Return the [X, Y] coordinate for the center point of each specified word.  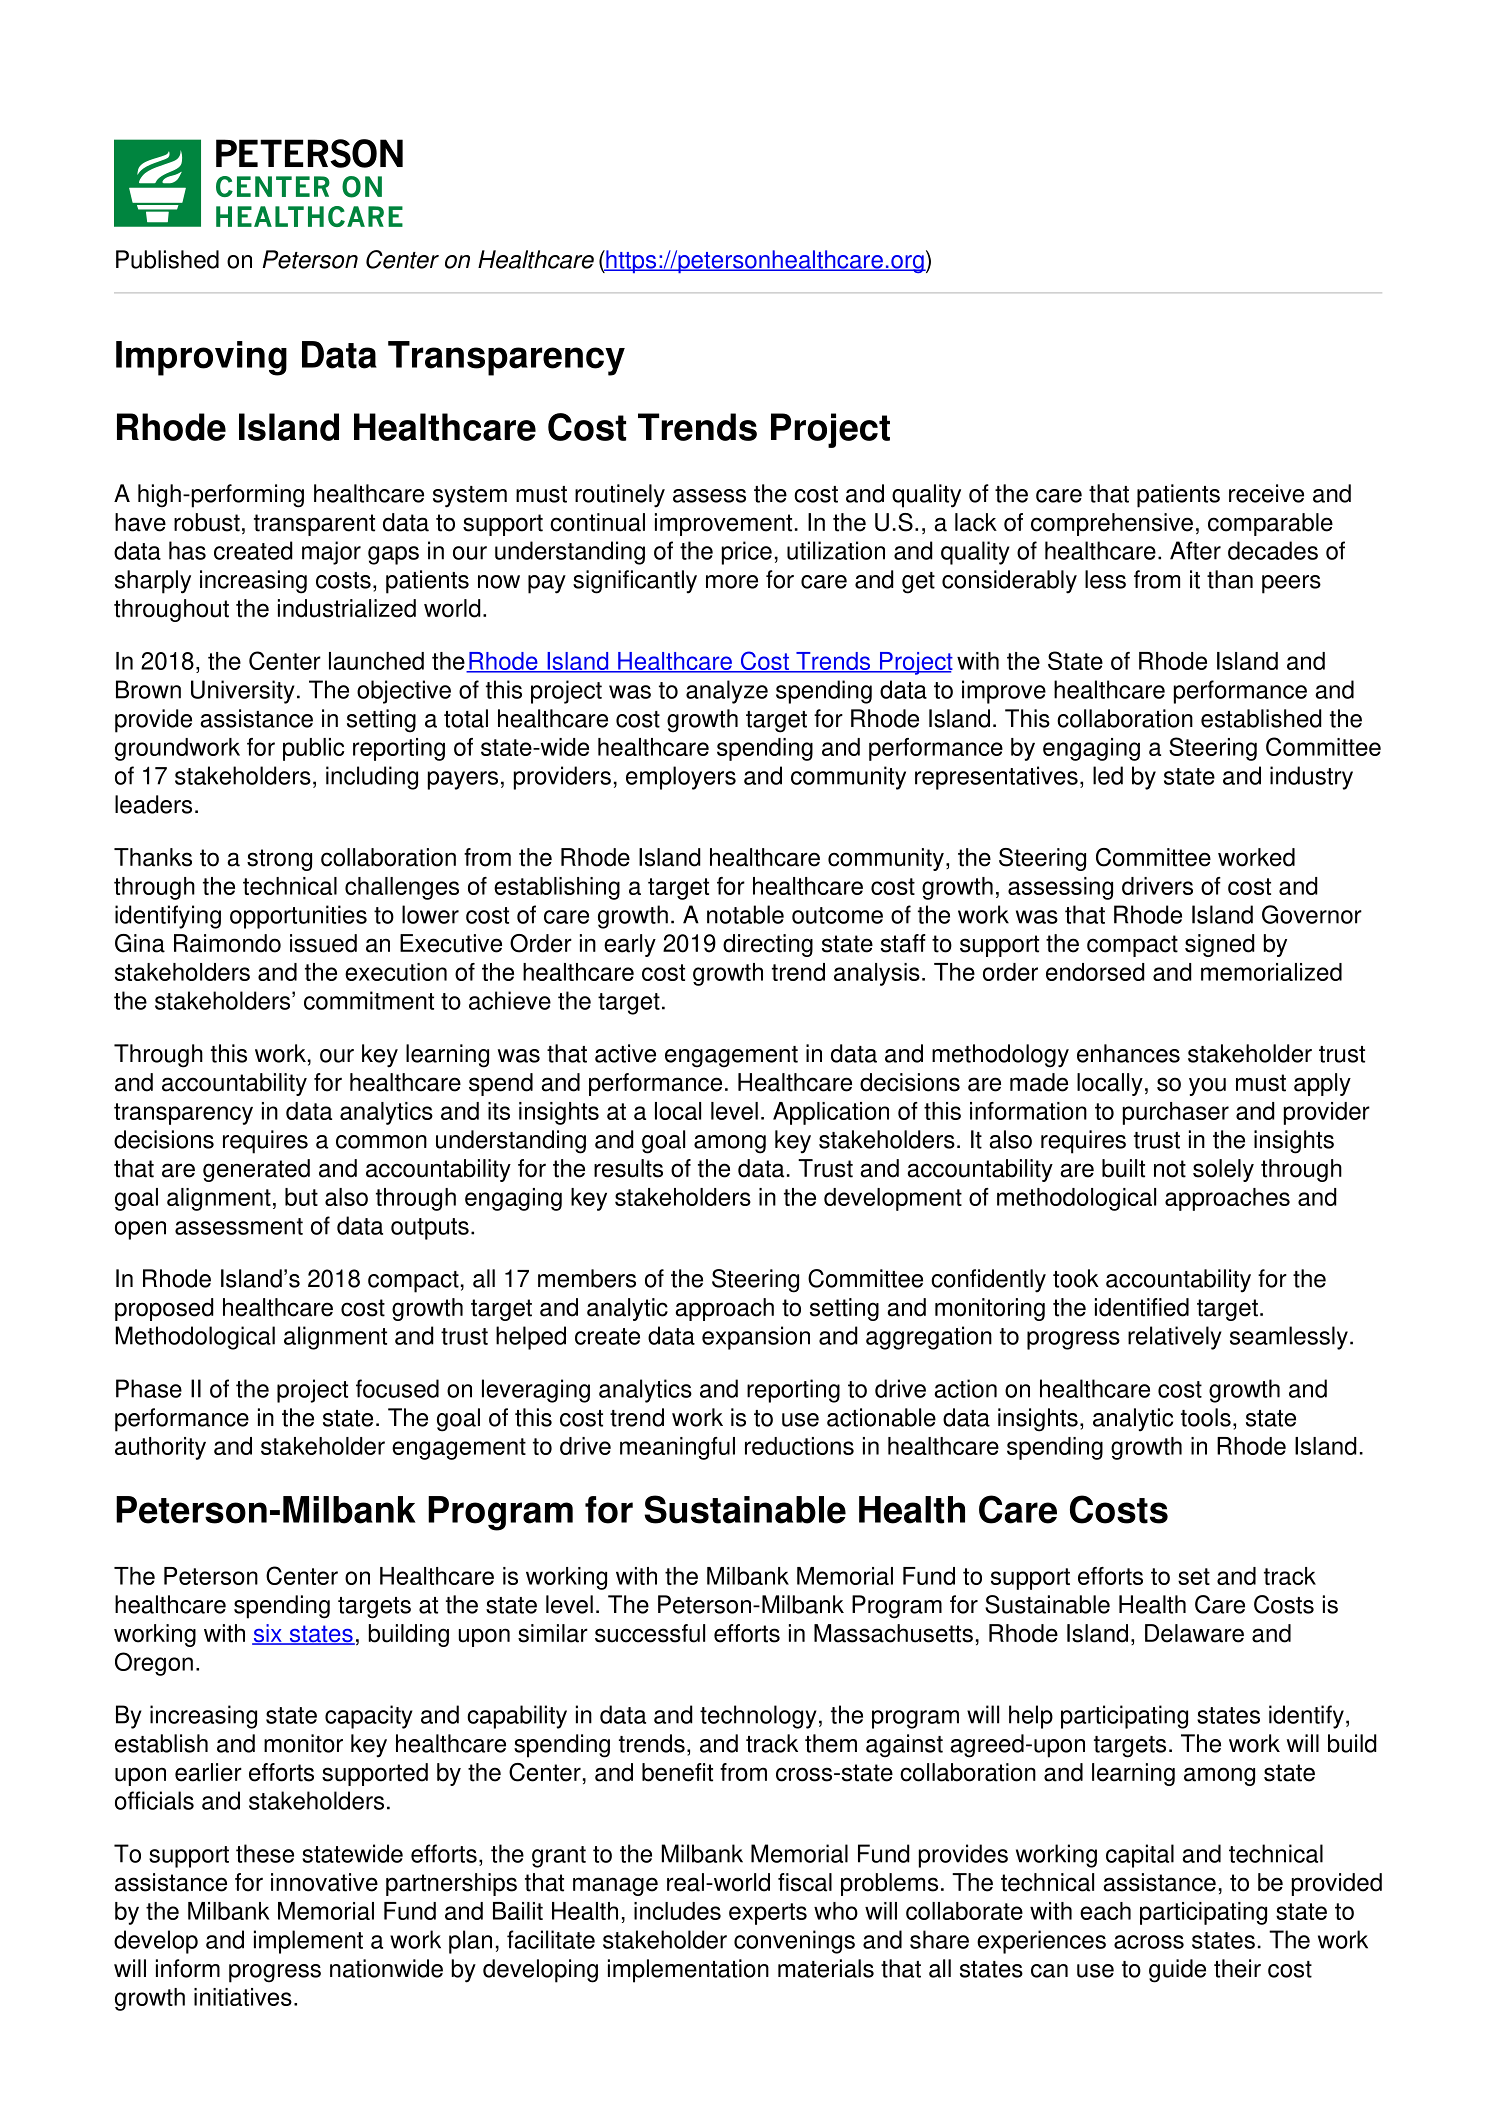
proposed [164, 1309]
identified [1142, 1307]
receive [1266, 493]
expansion [756, 1338]
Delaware [1194, 1633]
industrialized [347, 608]
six [268, 1634]
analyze [727, 692]
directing [768, 945]
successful [650, 1633]
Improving [201, 358]
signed [1220, 945]
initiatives [243, 1997]
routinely [620, 496]
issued [323, 943]
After [1195, 550]
